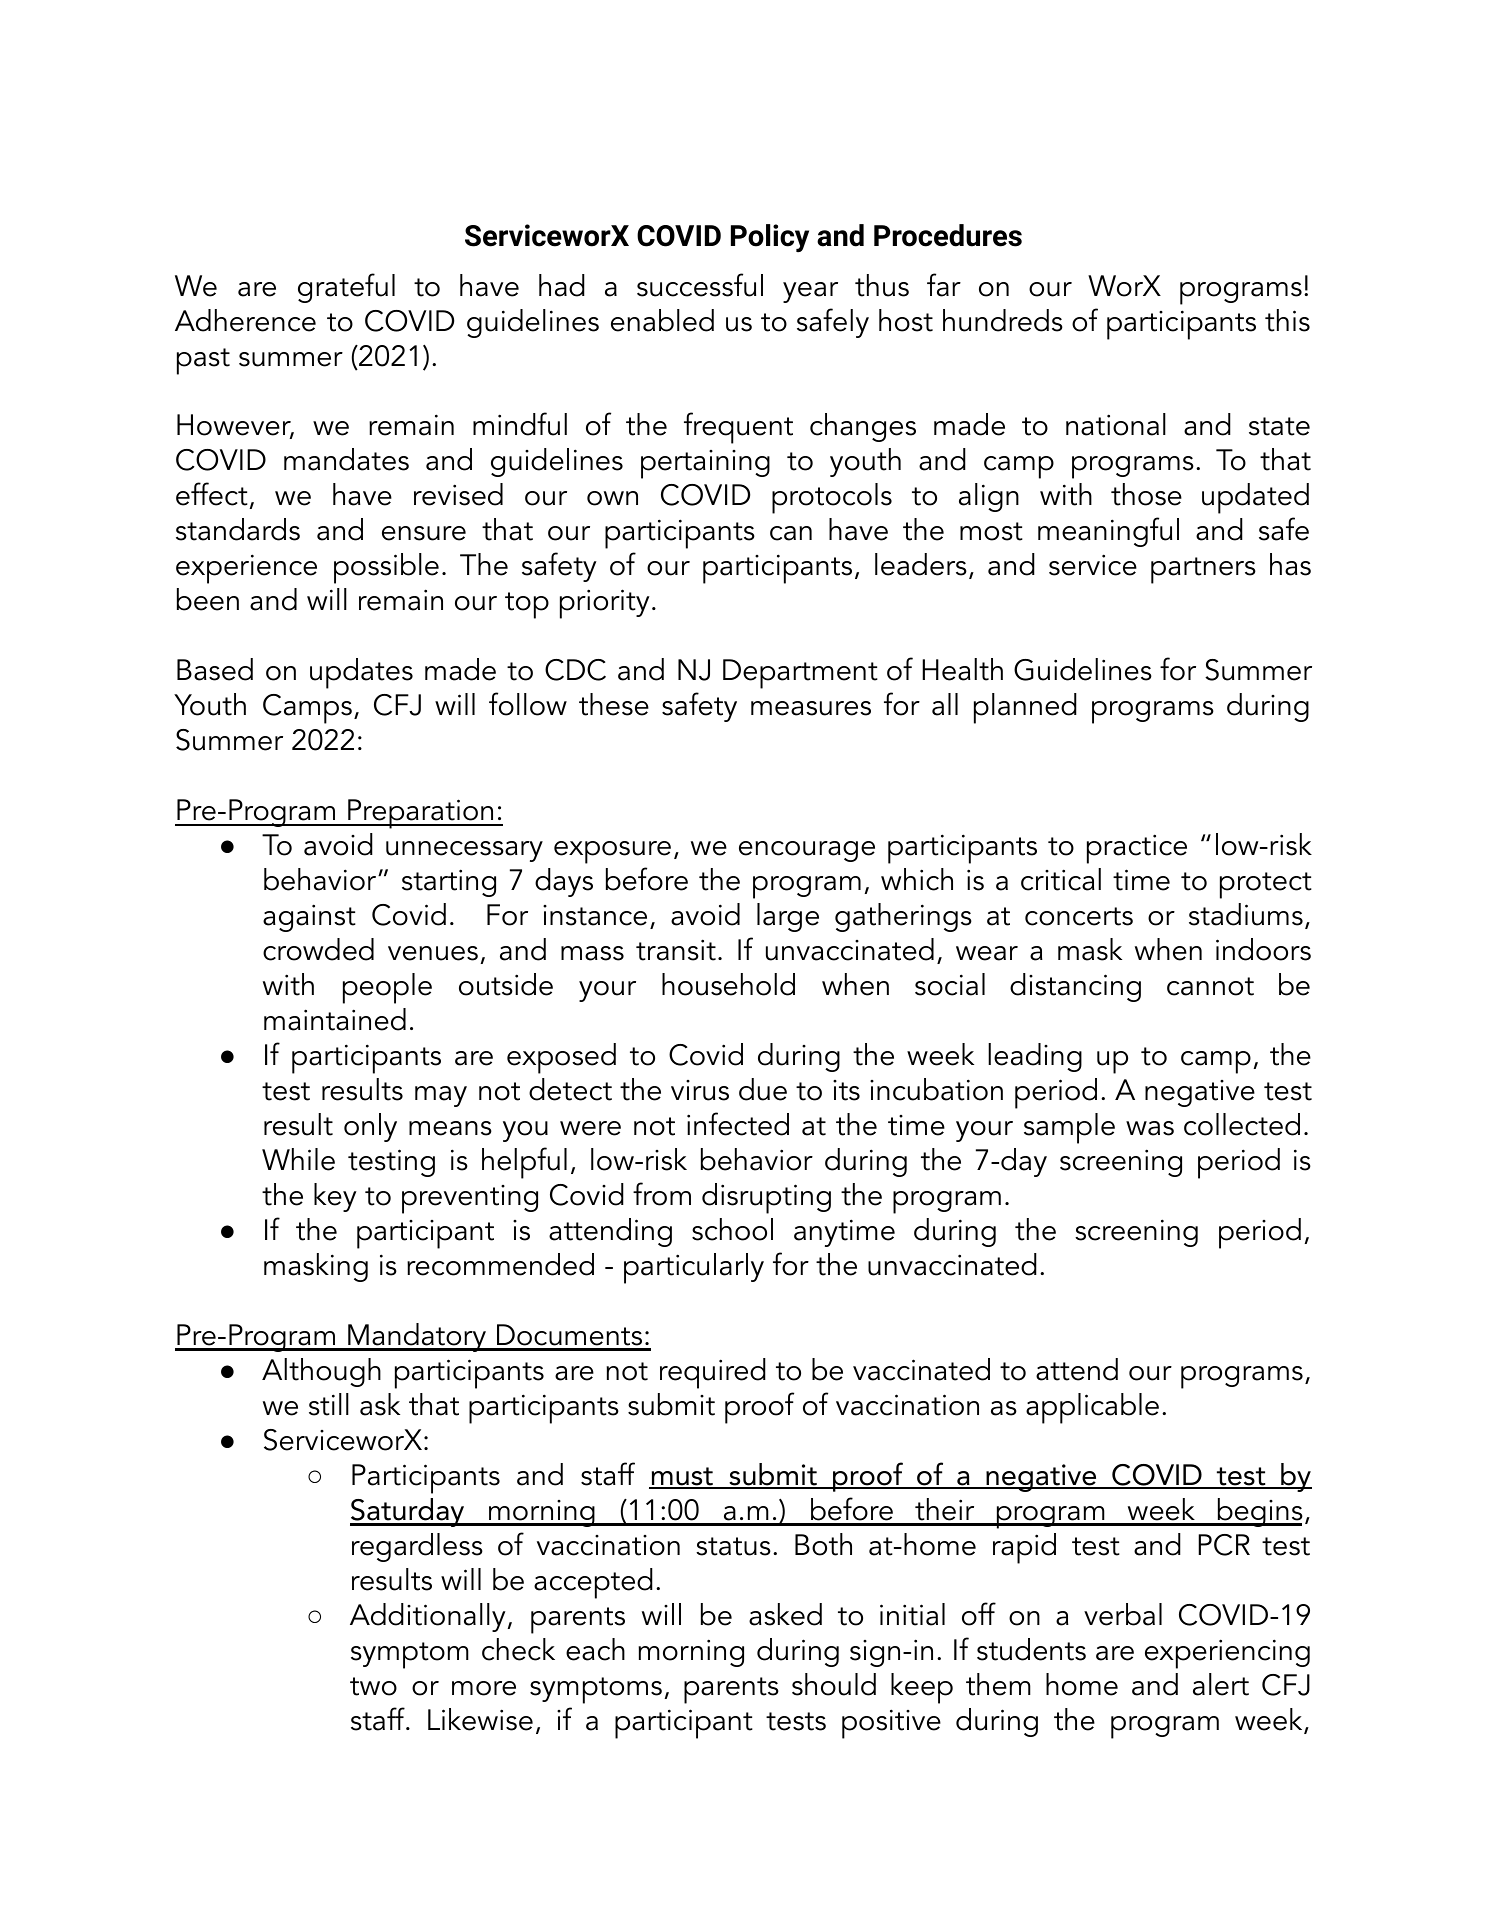  Describe the element at coordinates (834, 1684) in the document. I see `should` at that location.
